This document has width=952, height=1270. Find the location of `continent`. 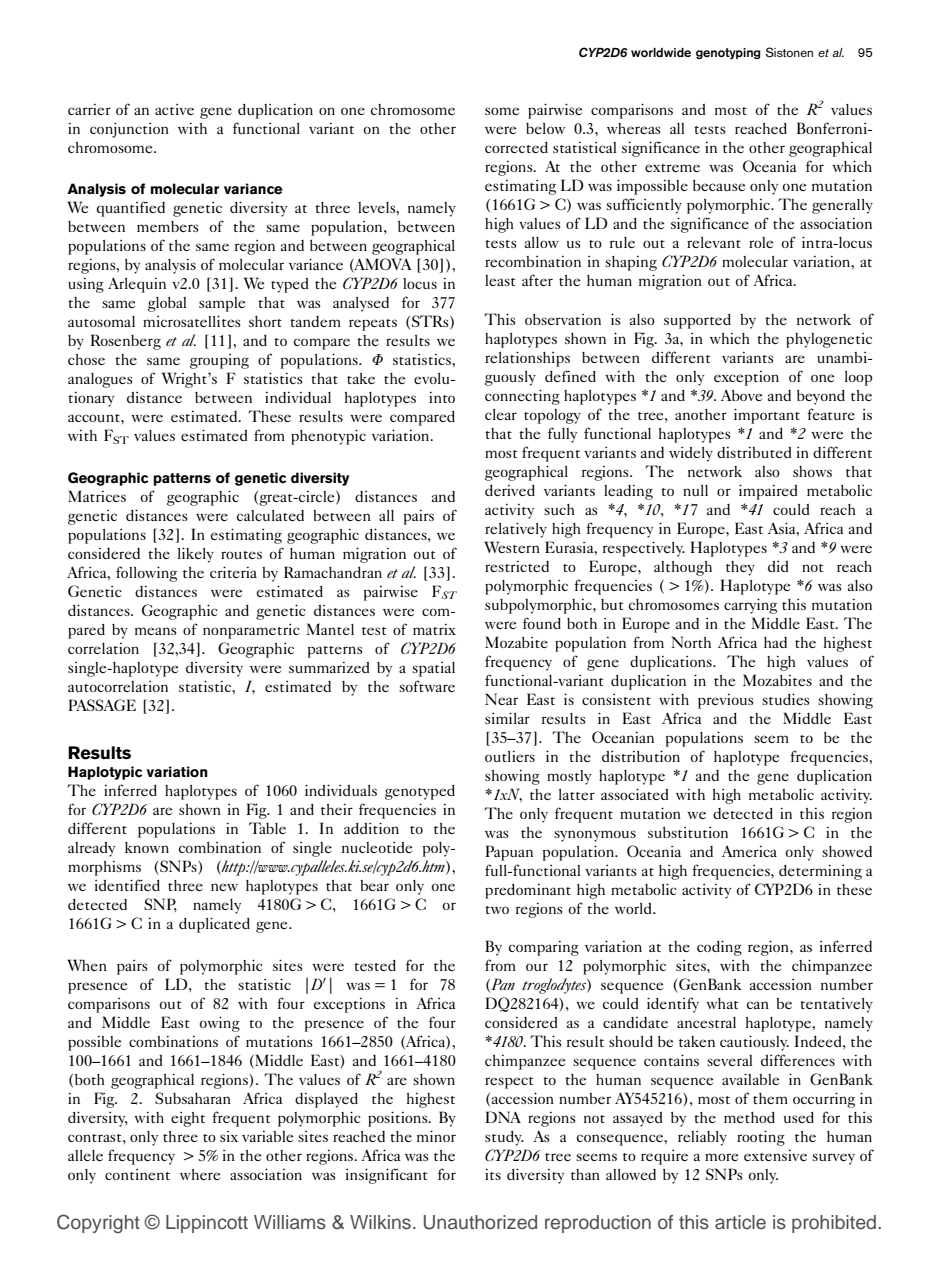

continent is located at coordinates (137, 1174).
